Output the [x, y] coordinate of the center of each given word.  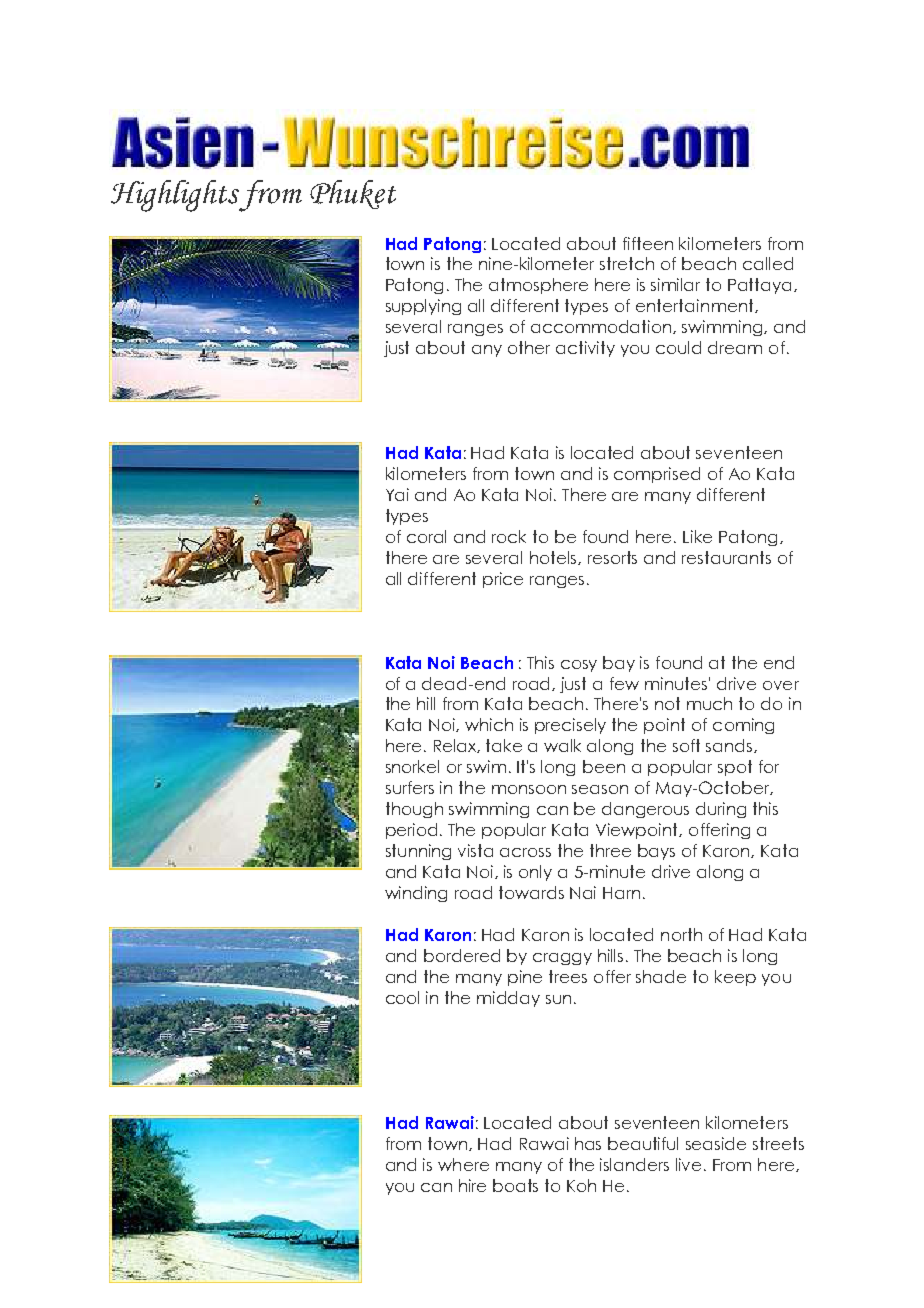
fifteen [648, 243]
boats [515, 1185]
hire [472, 1185]
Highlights [175, 196]
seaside [716, 1143]
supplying [423, 307]
